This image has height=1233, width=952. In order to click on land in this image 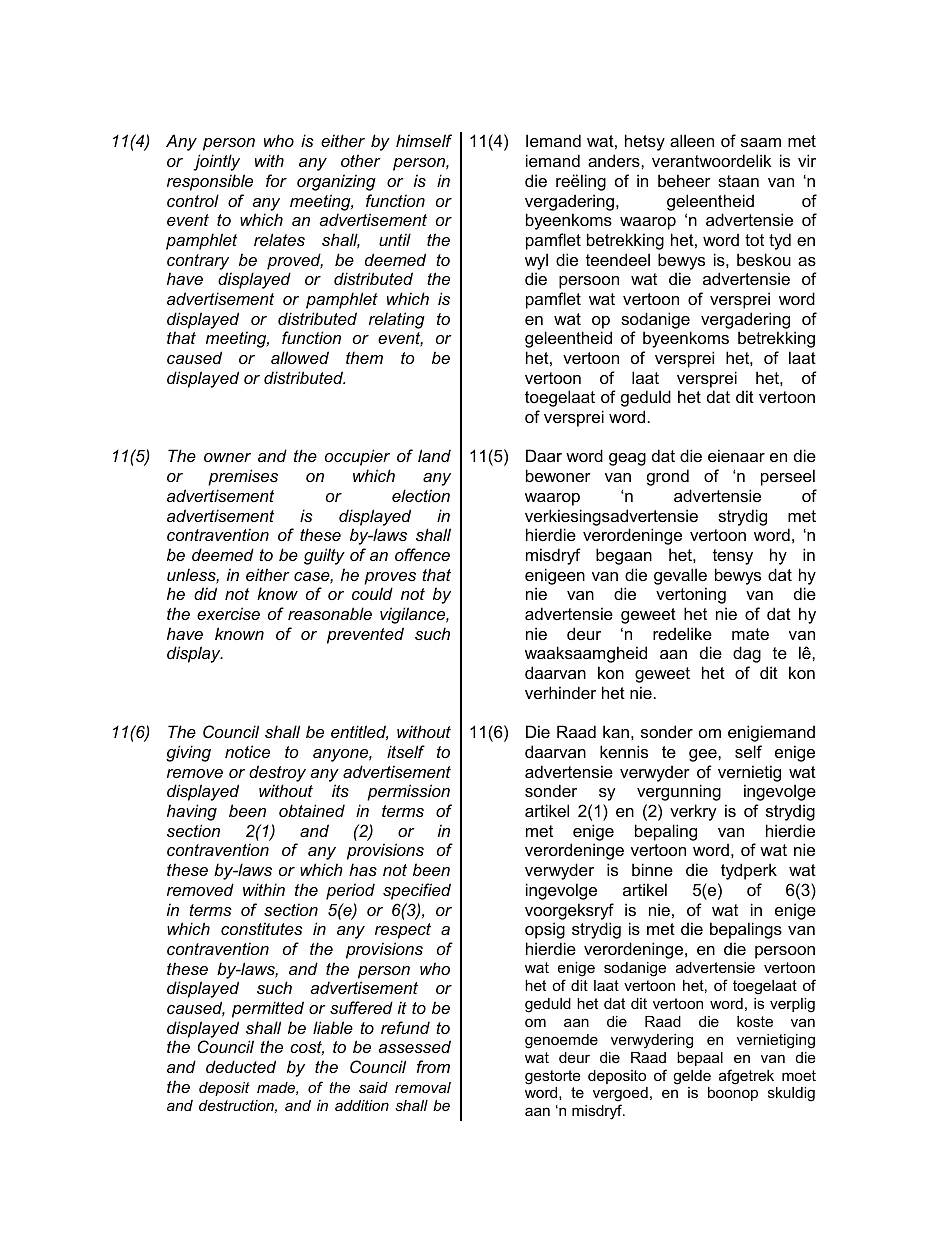, I will do `click(434, 455)`.
